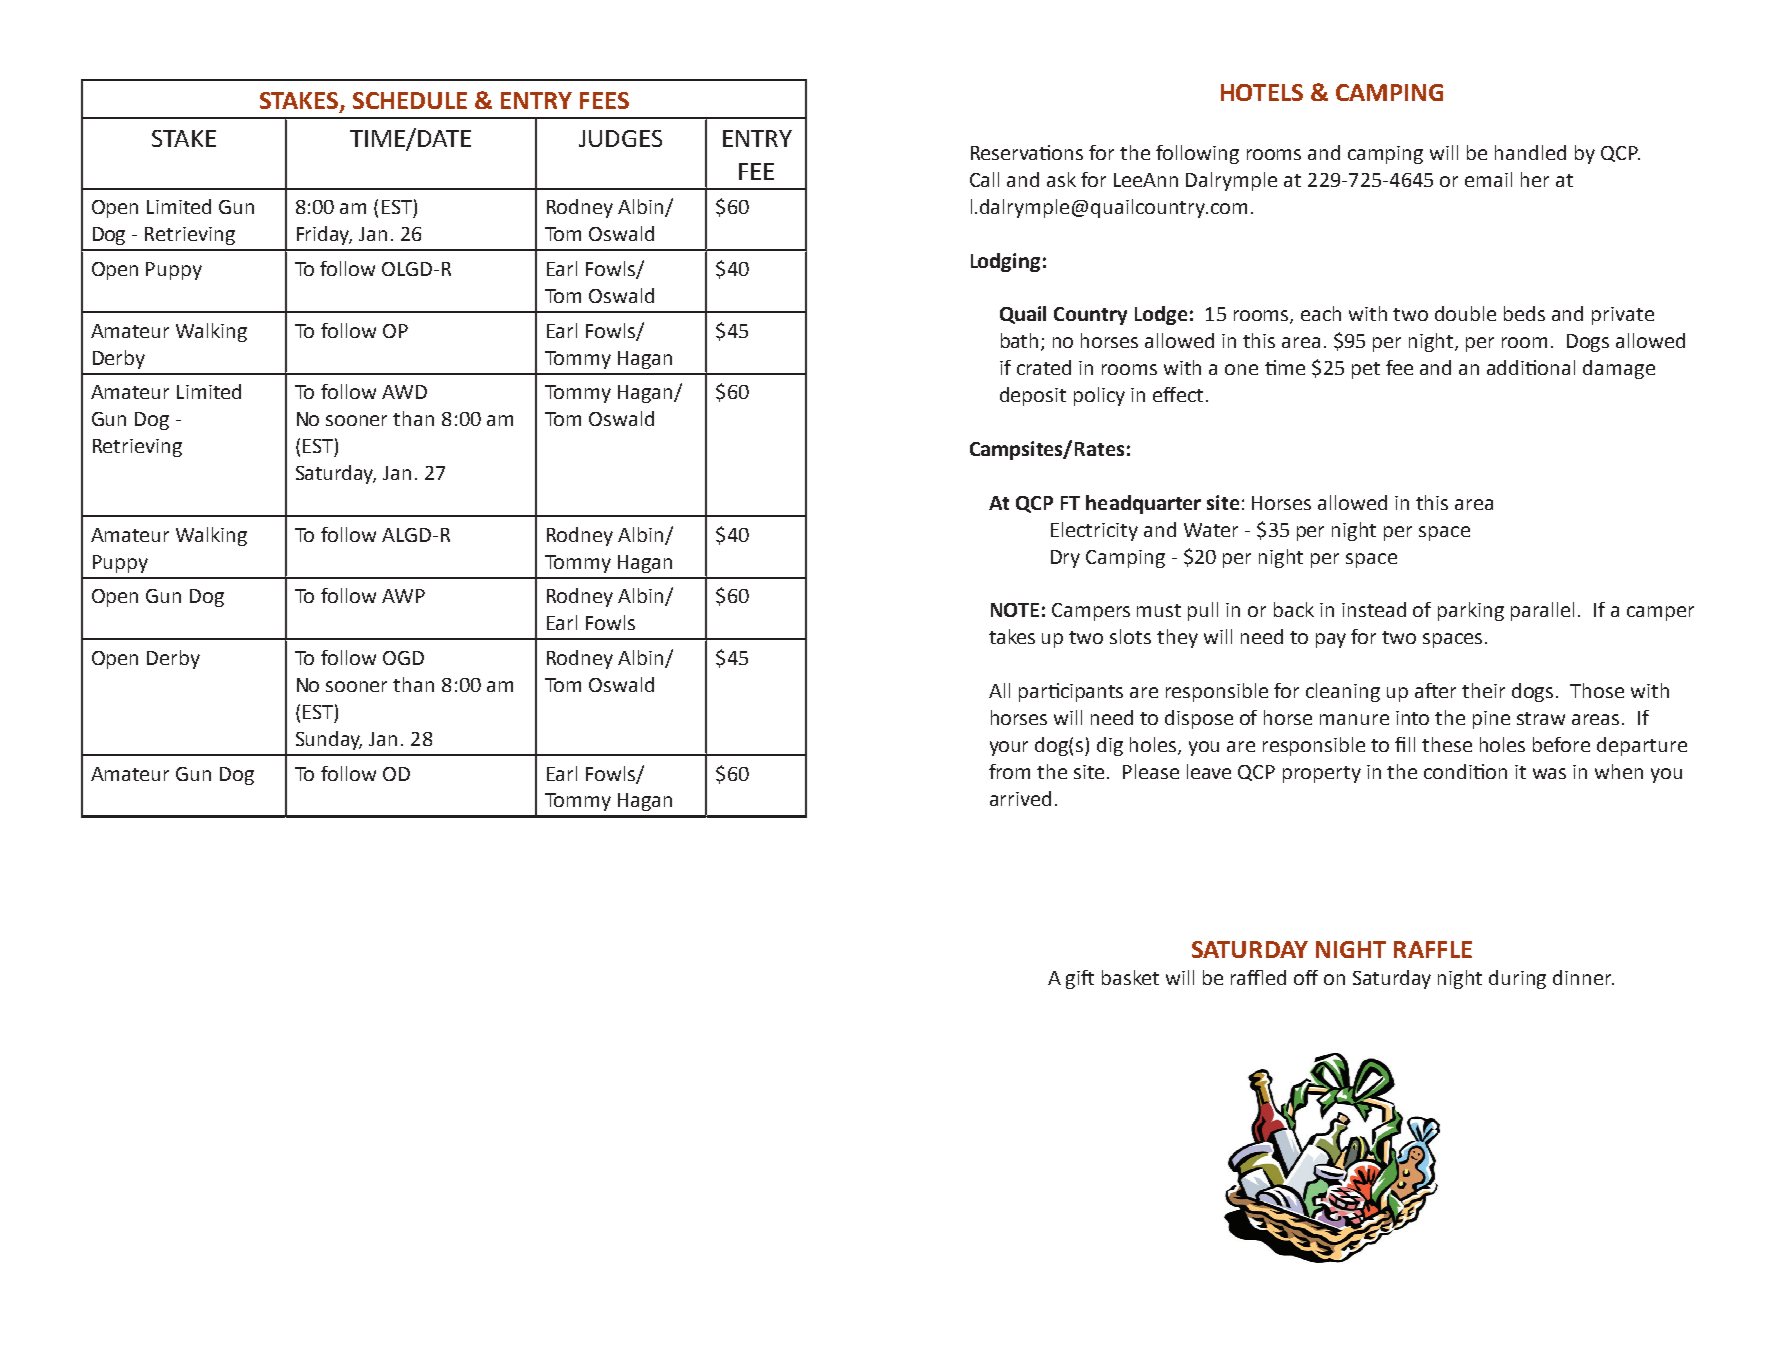  What do you see at coordinates (410, 100) in the document?
I see `SCHEDULE` at bounding box center [410, 100].
